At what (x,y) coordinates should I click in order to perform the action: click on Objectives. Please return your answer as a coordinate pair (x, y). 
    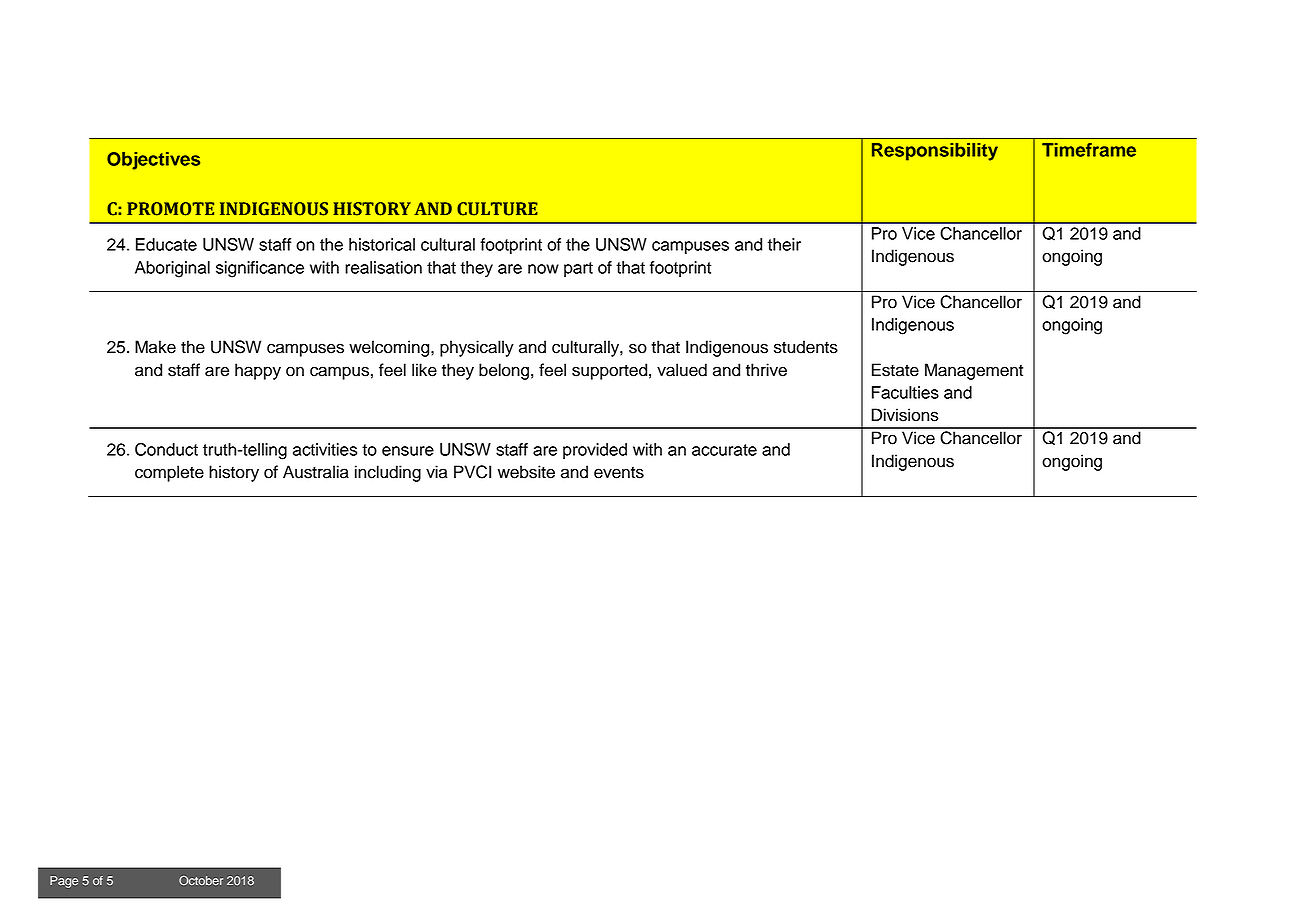
    Looking at the image, I should click on (153, 161).
